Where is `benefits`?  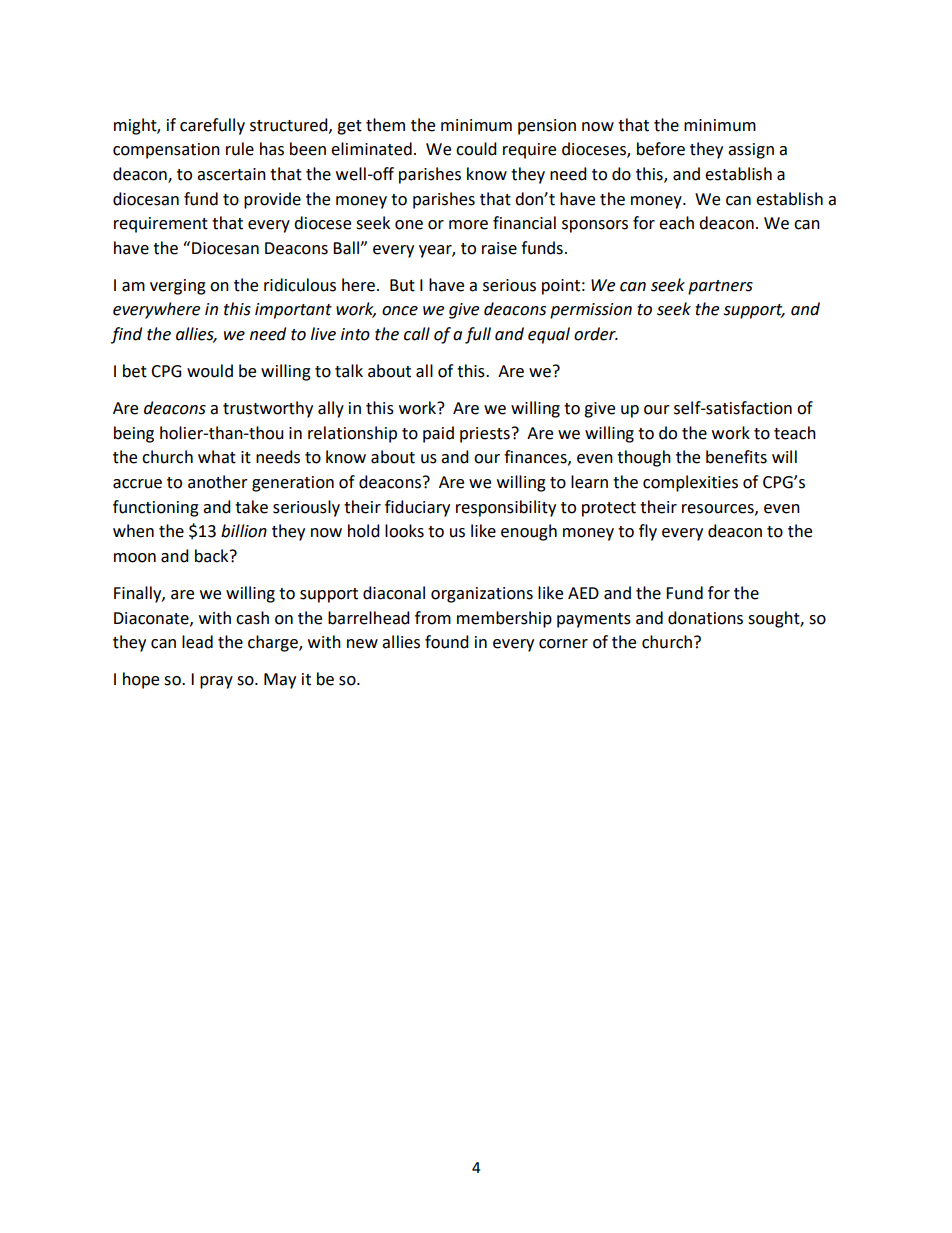 benefits is located at coordinates (736, 457).
